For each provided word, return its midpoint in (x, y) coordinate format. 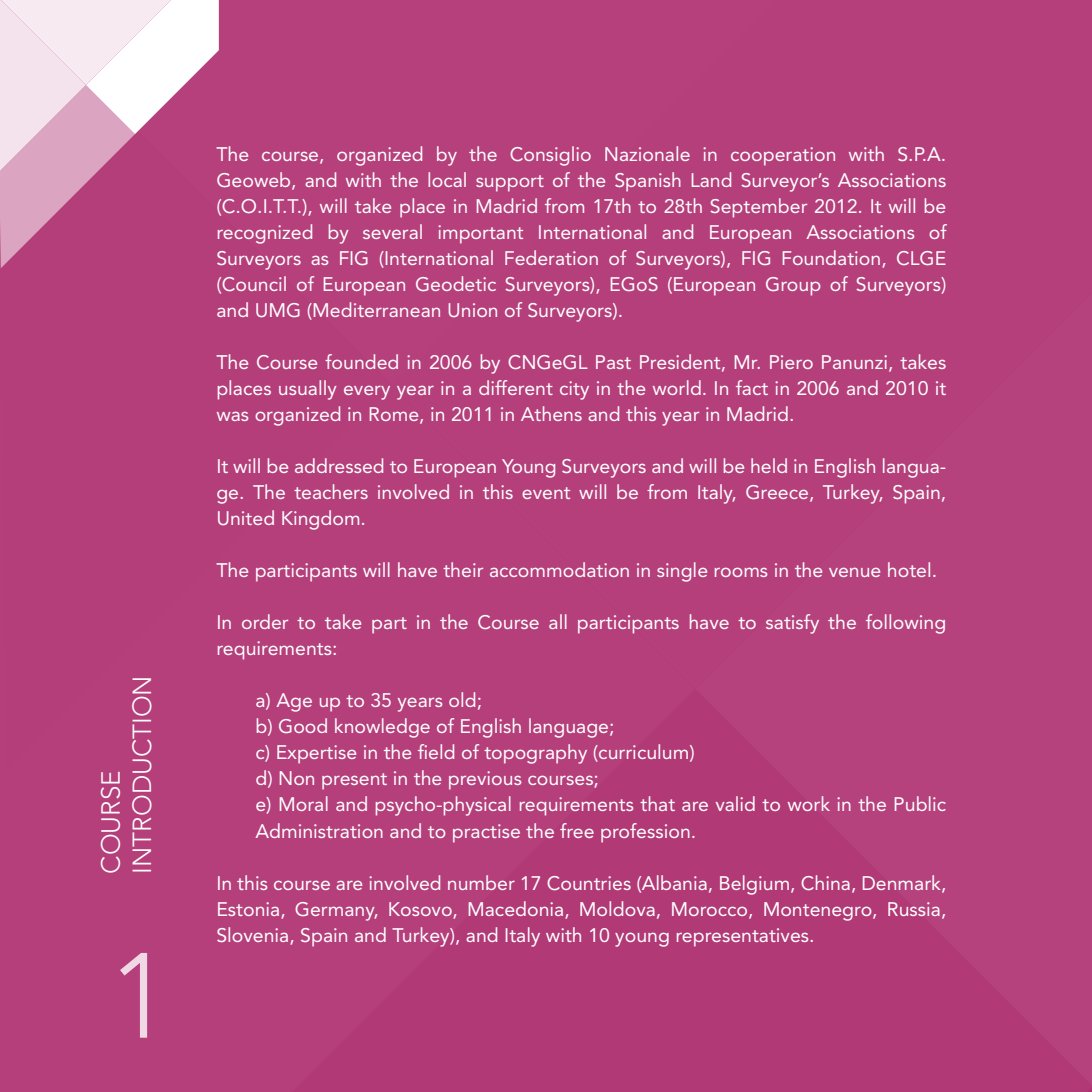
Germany (336, 911)
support (510, 183)
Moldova (617, 908)
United (246, 517)
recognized (265, 234)
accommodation (559, 569)
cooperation (783, 156)
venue (854, 572)
